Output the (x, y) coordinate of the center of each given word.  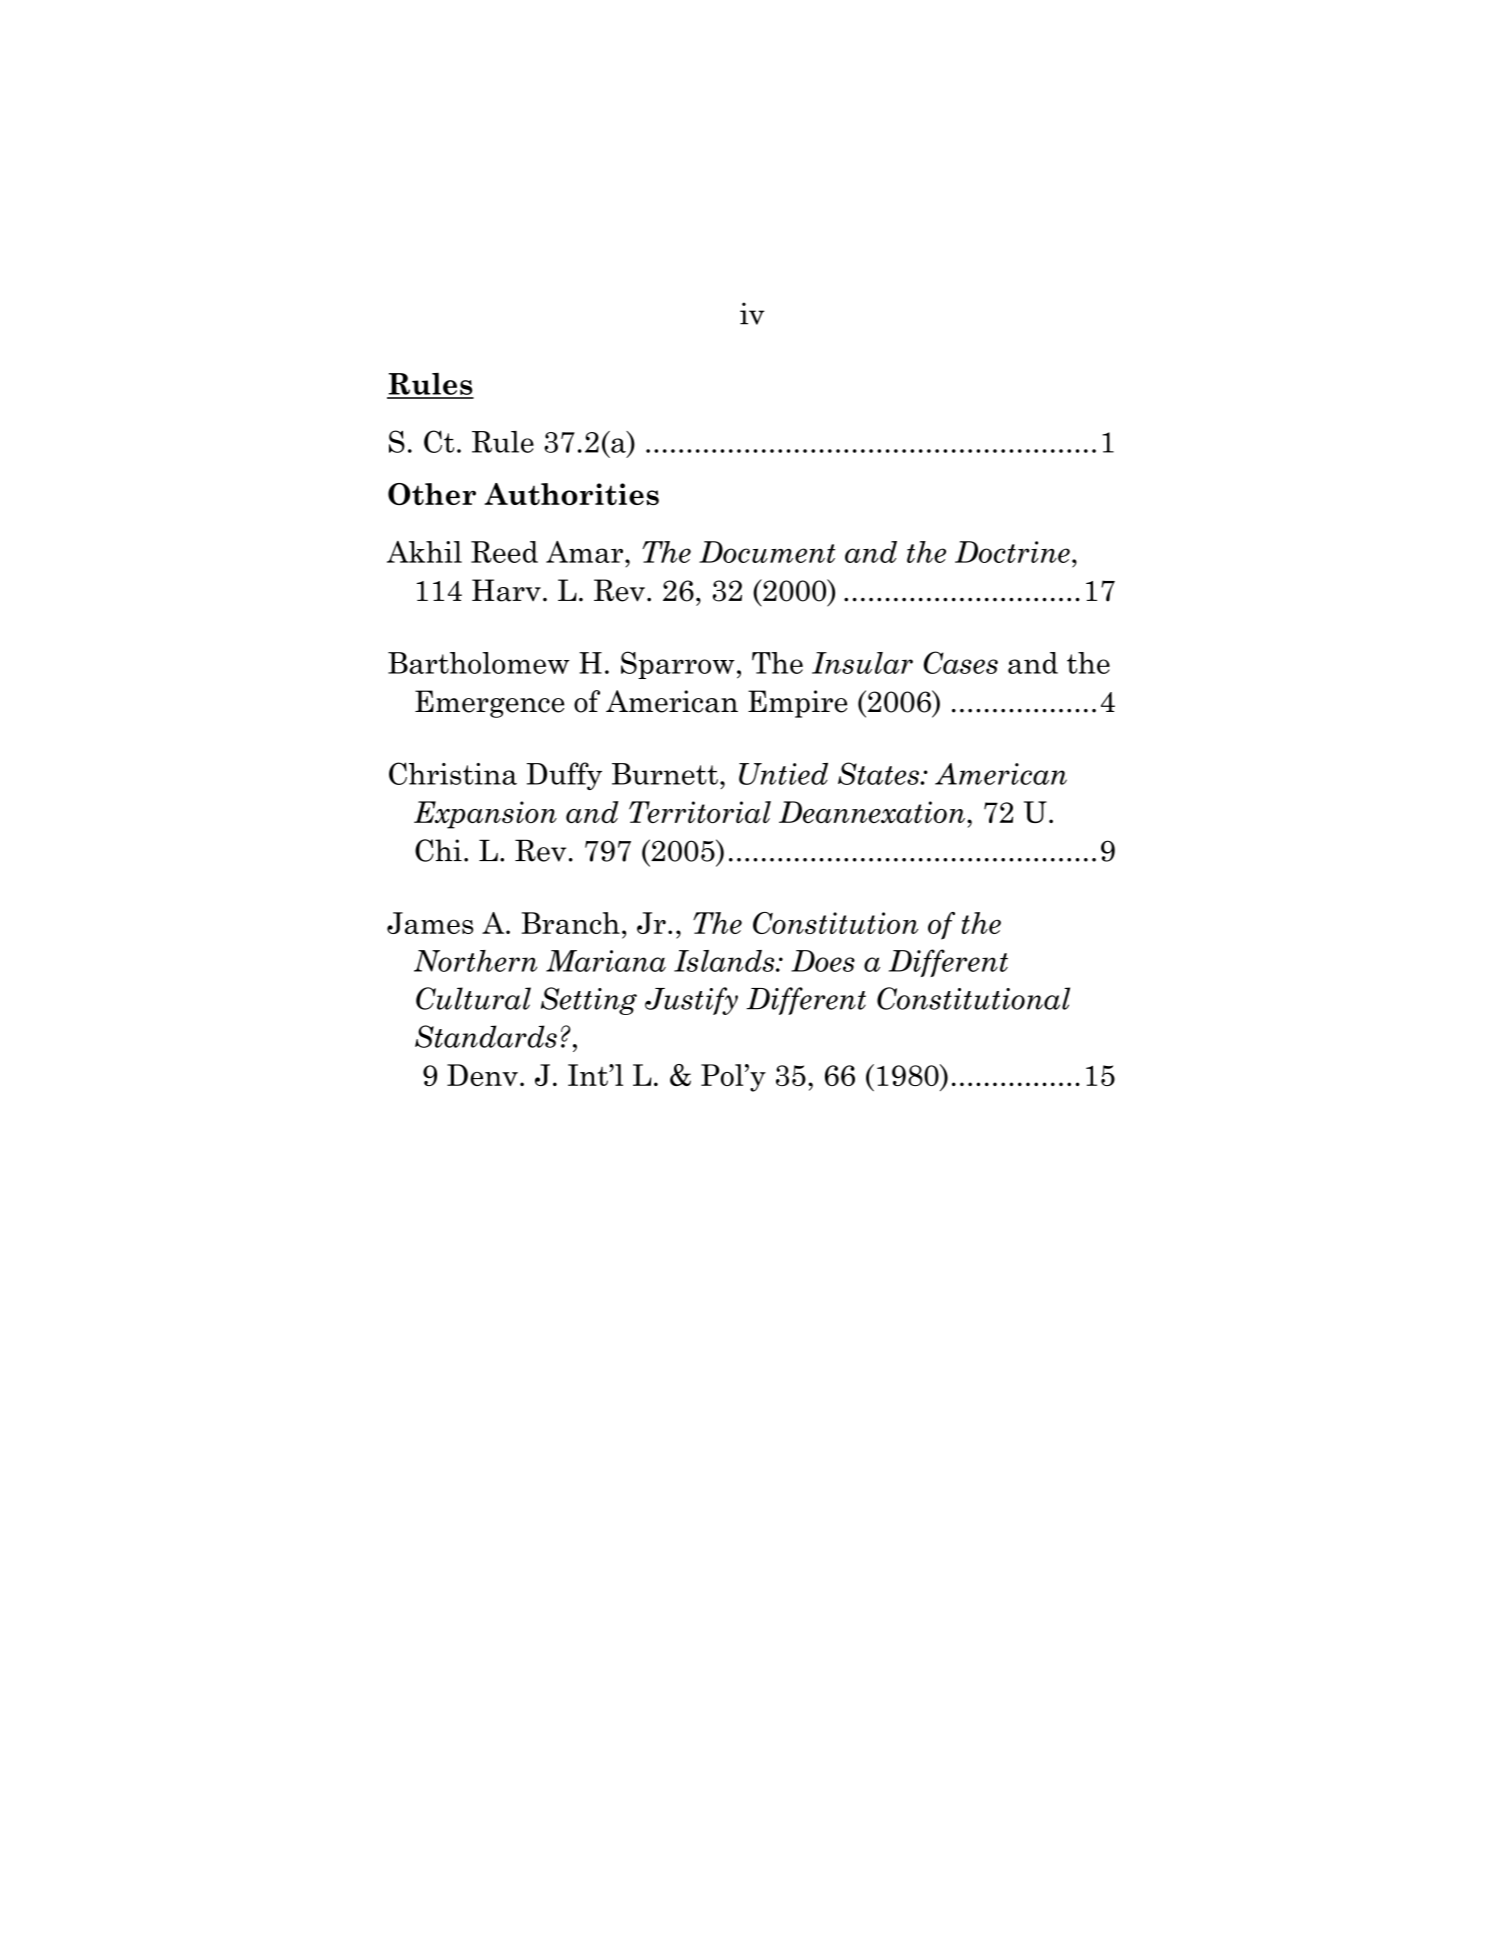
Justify (691, 1001)
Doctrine (1012, 552)
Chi (438, 850)
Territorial (700, 812)
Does (823, 961)
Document (767, 552)
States (879, 773)
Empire (797, 704)
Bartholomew (479, 663)
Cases (961, 662)
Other (432, 494)
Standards (486, 1036)
